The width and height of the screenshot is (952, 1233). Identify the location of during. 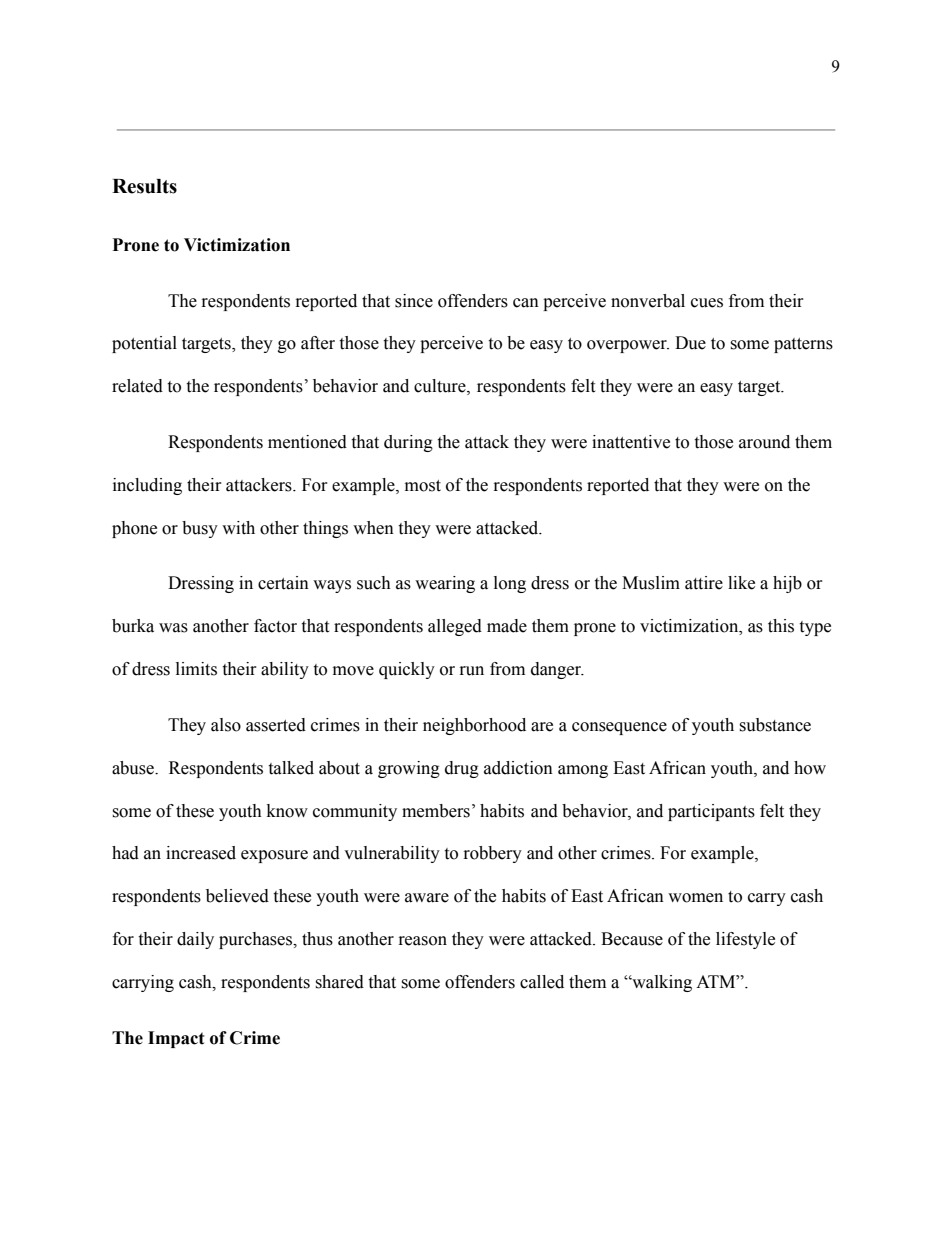
(408, 443).
